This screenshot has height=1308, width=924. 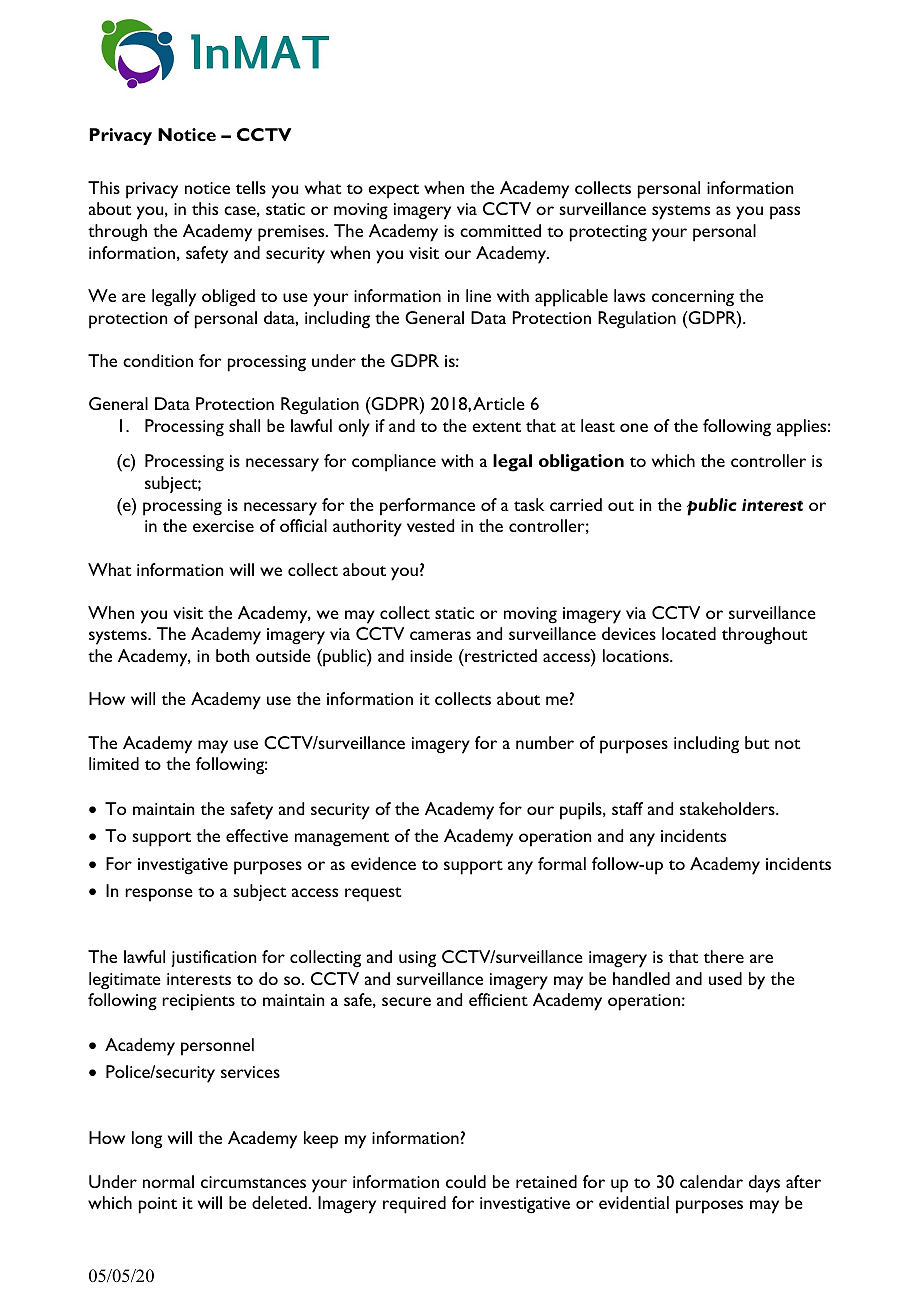 What do you see at coordinates (785, 213) in the screenshot?
I see `pass` at bounding box center [785, 213].
